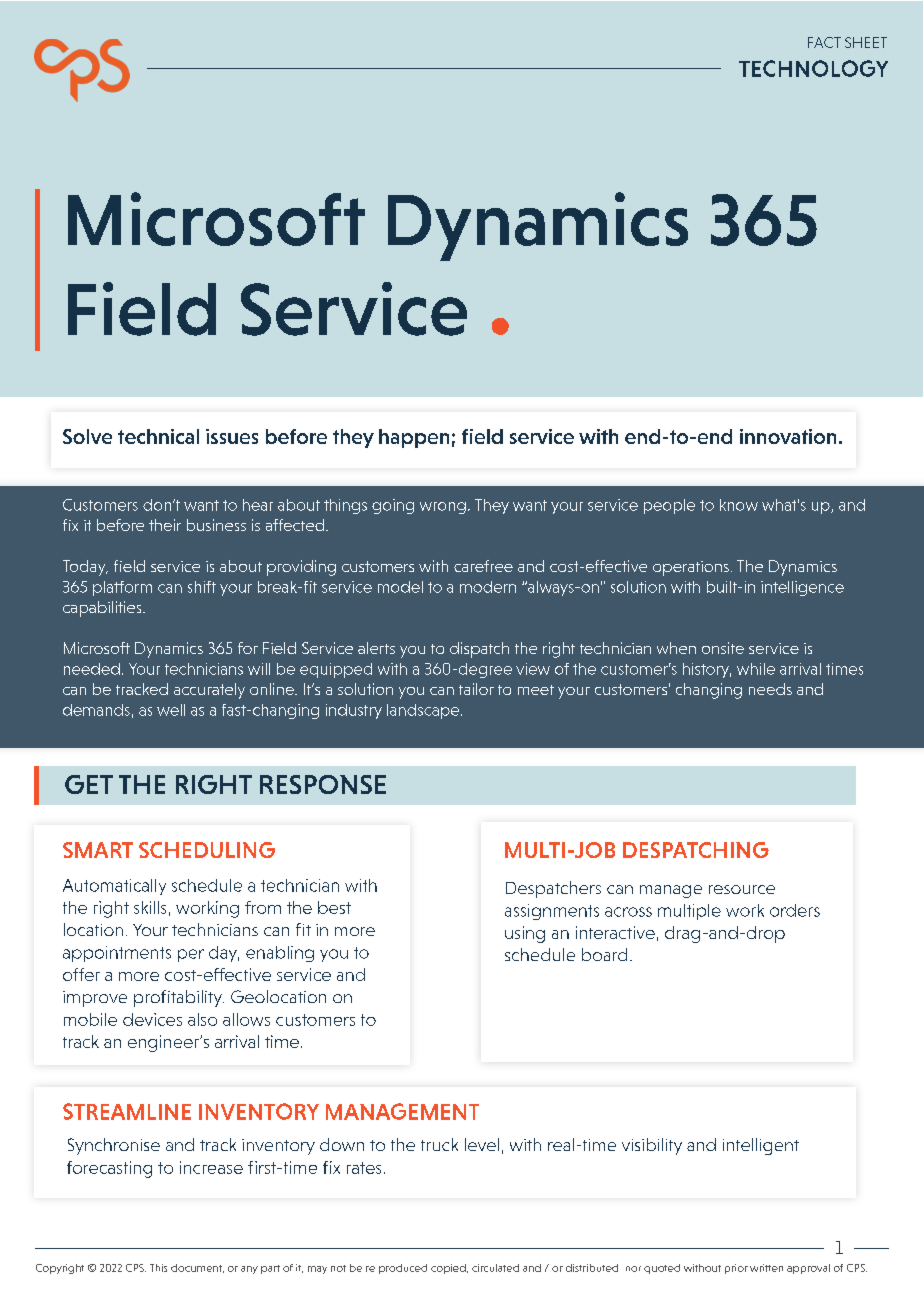 This screenshot has width=924, height=1308. Describe the element at coordinates (209, 691) in the screenshot. I see `accurately` at that location.
